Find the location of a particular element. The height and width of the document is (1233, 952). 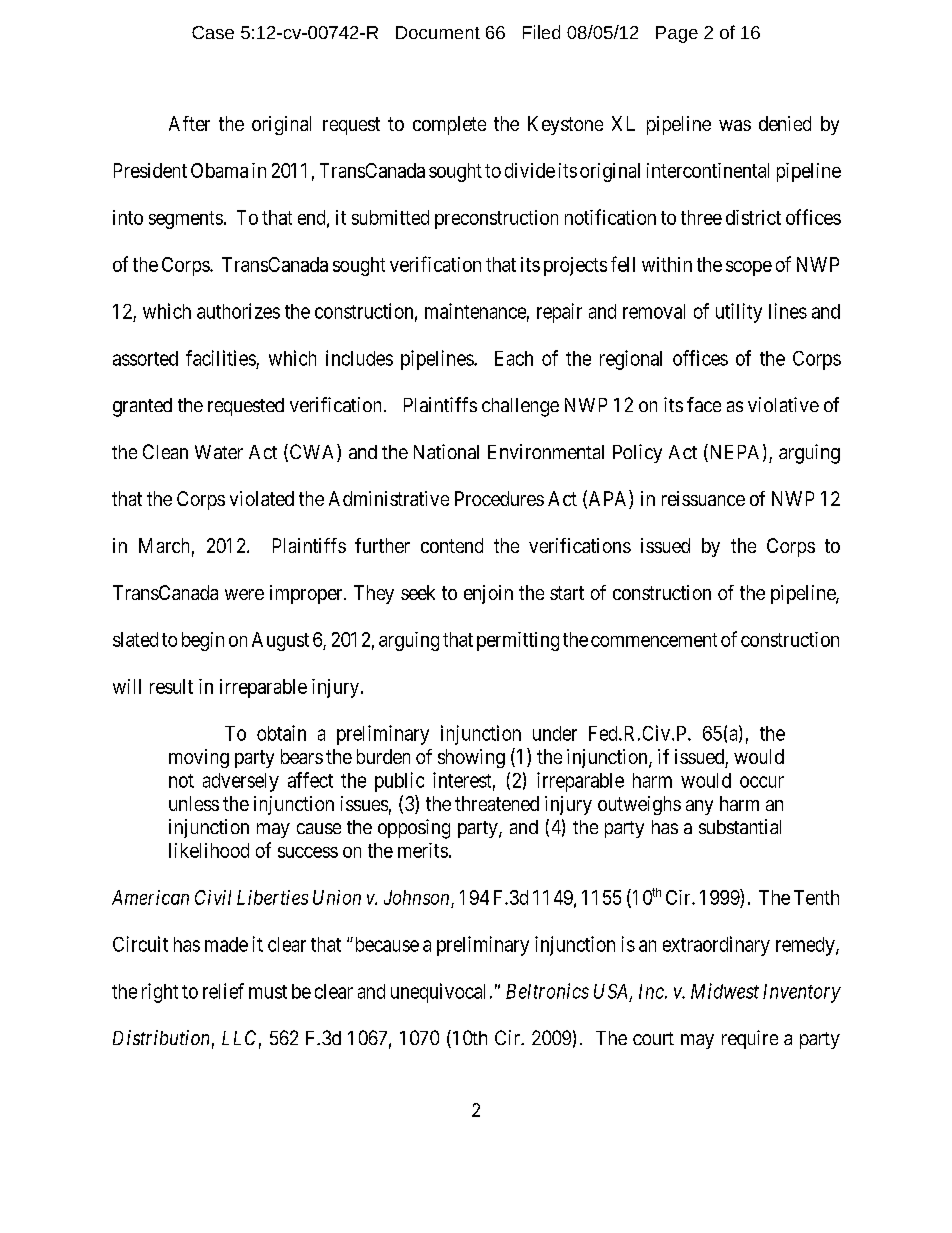

Page is located at coordinates (677, 34).
